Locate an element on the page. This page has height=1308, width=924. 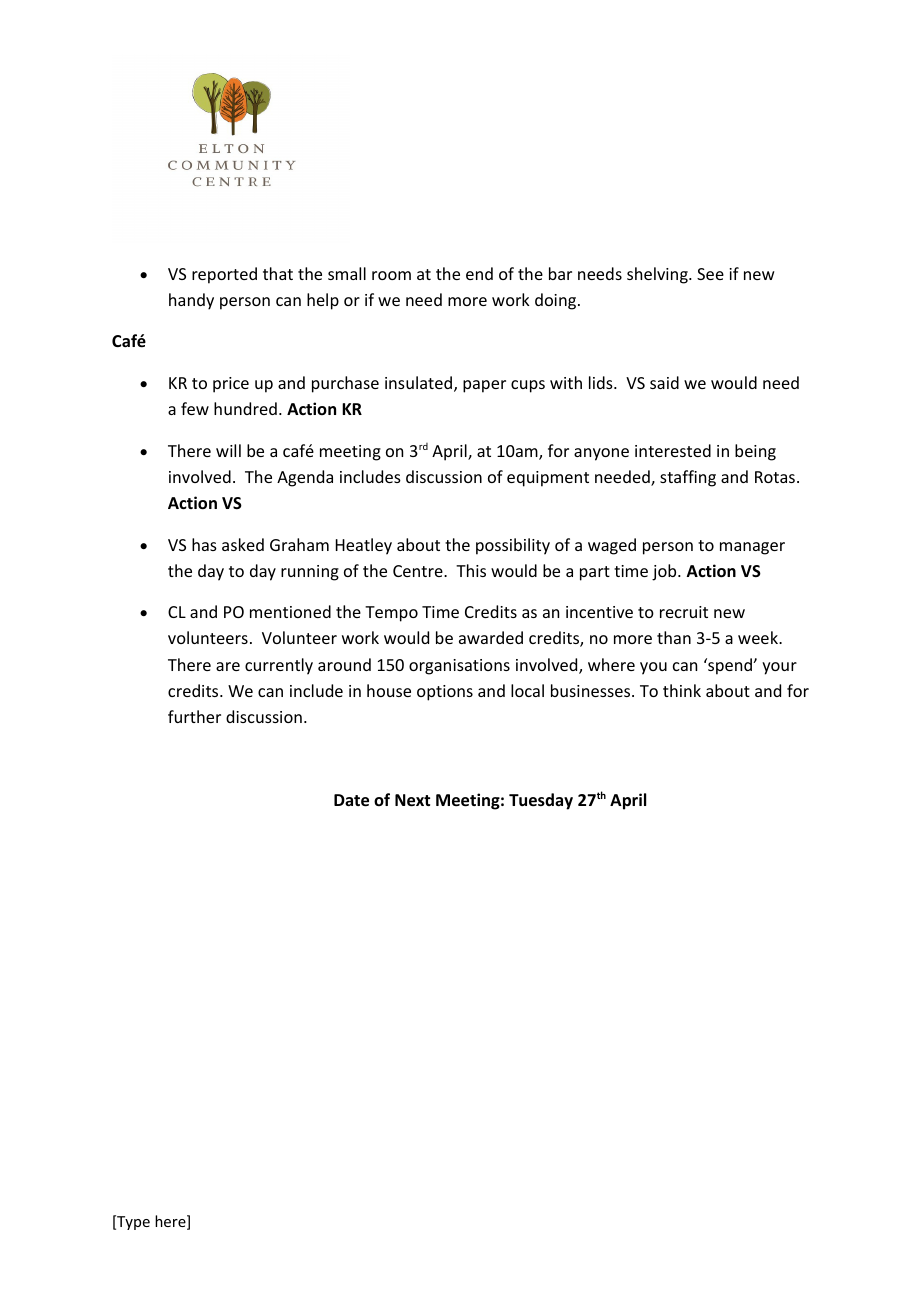
Date is located at coordinates (351, 800).
